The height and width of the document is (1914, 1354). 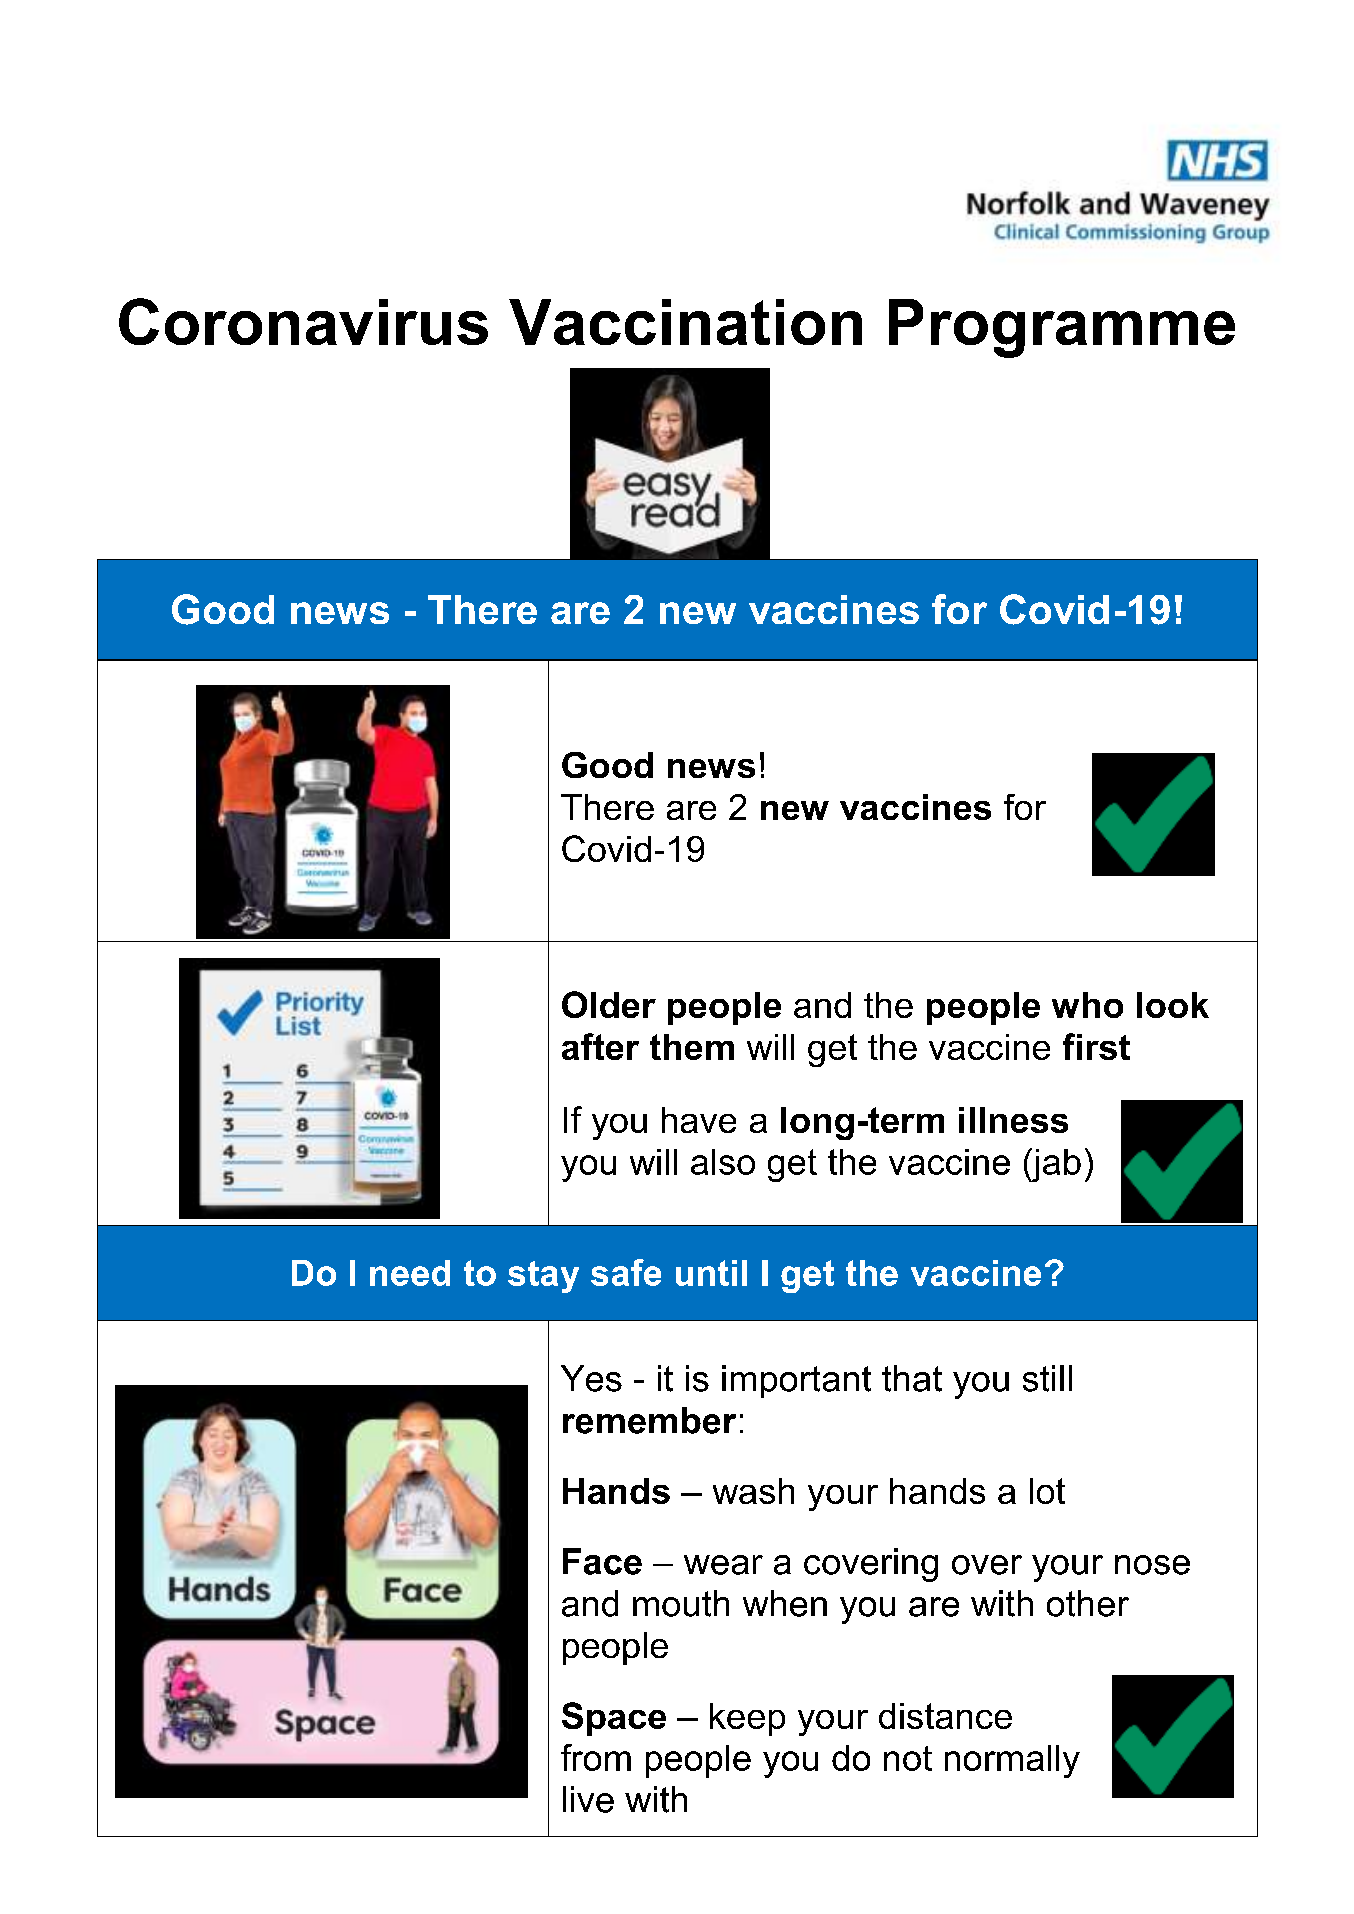 What do you see at coordinates (588, 1799) in the document?
I see `live` at bounding box center [588, 1799].
